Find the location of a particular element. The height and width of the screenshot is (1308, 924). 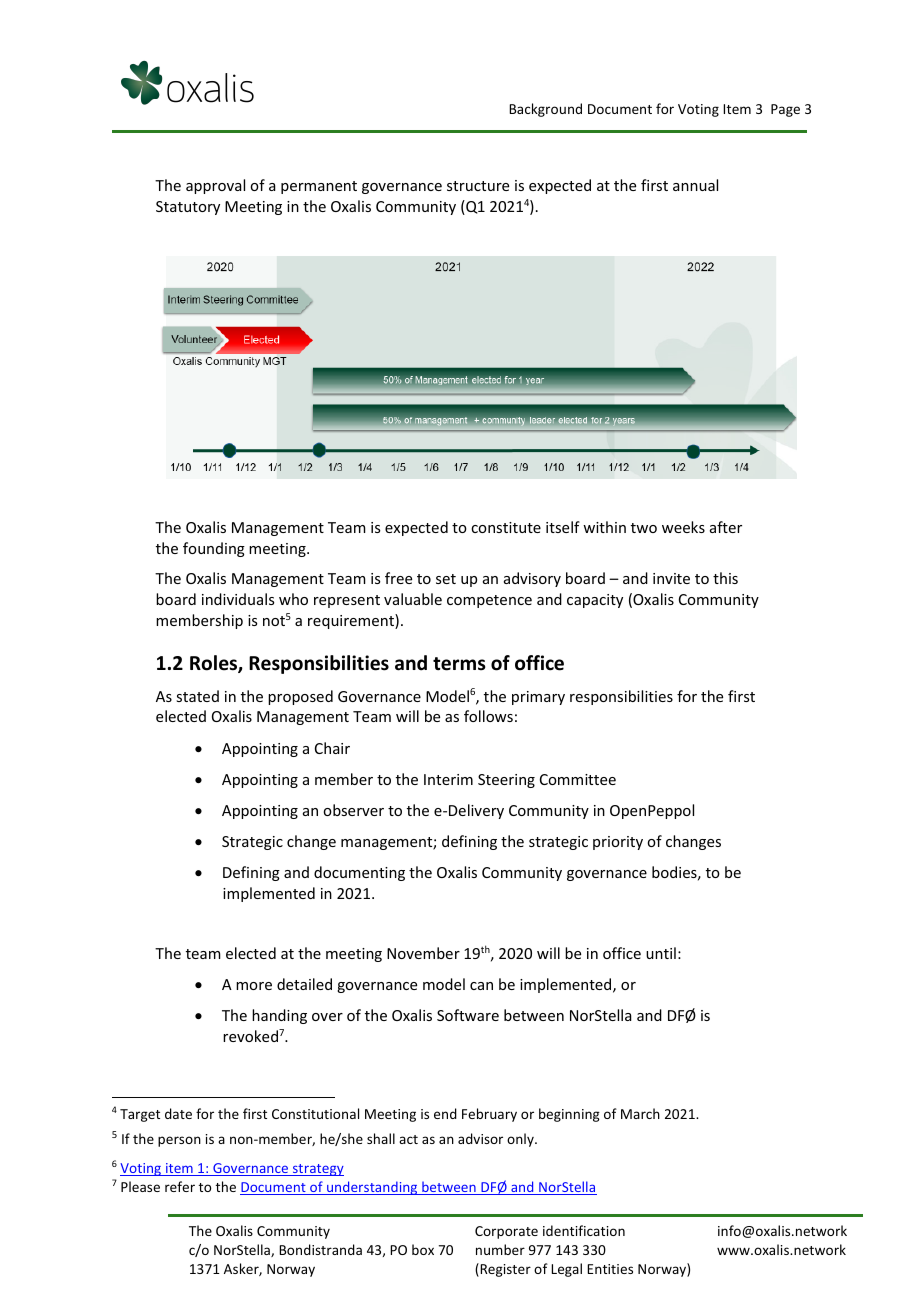

until is located at coordinates (661, 953).
